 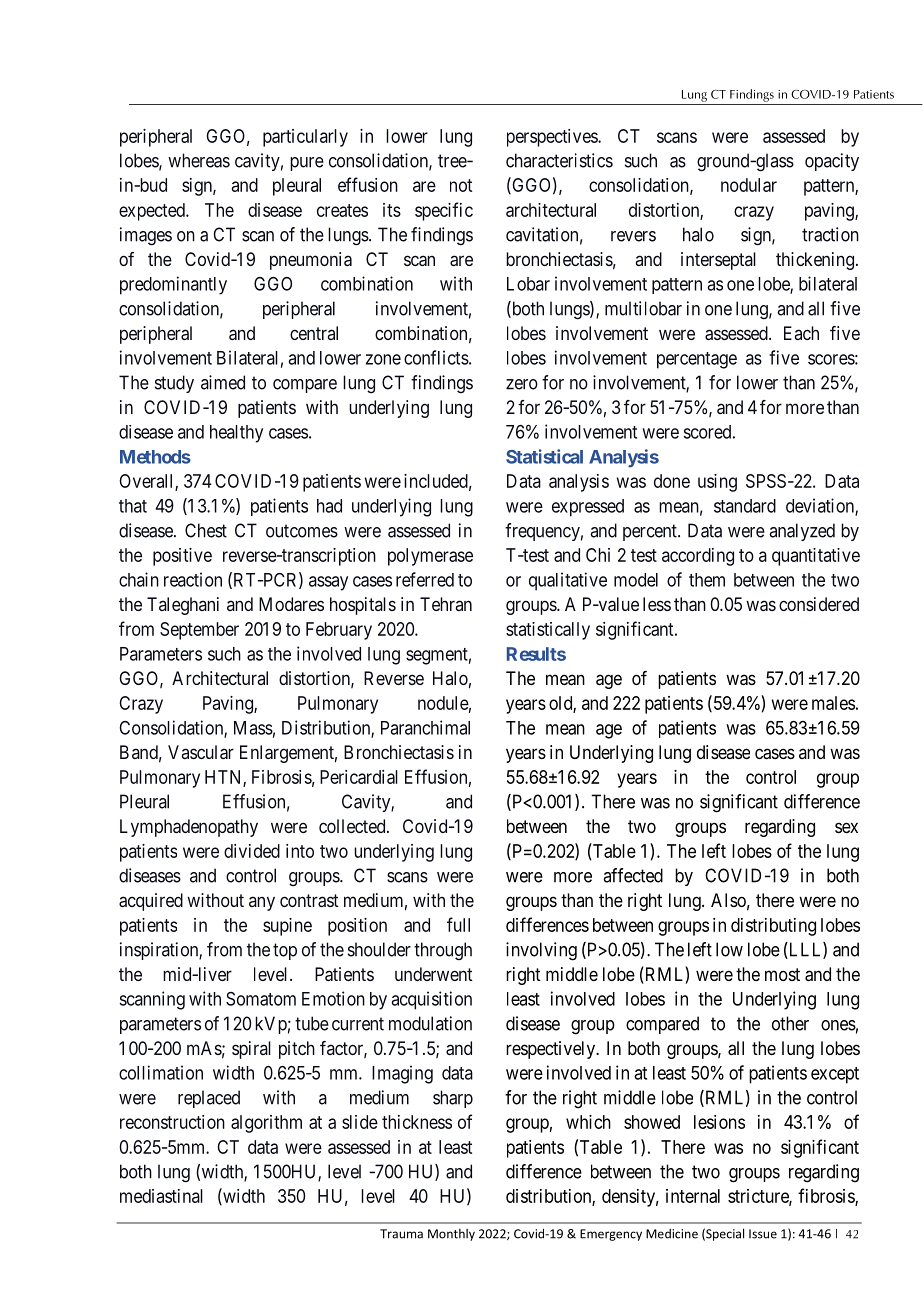 I want to click on Tehran, so click(x=446, y=604).
